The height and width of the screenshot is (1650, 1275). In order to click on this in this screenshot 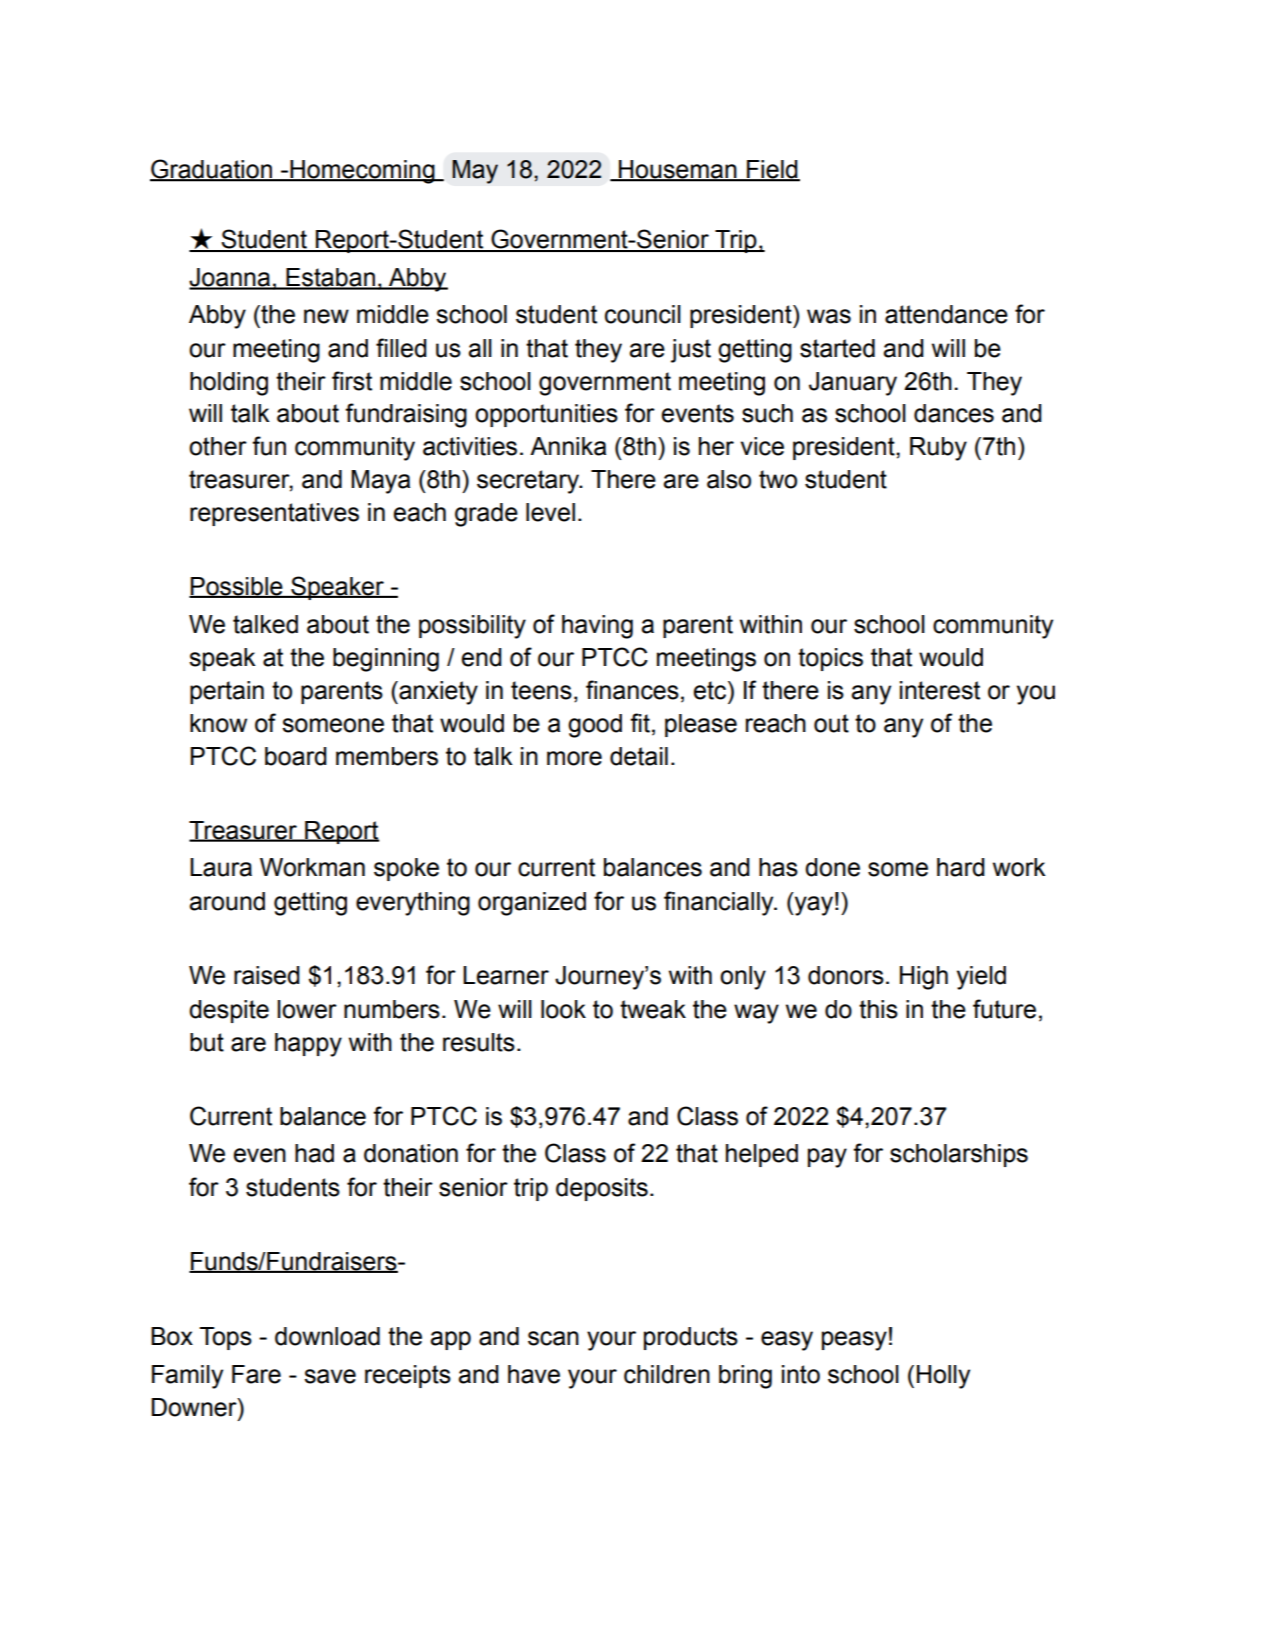, I will do `click(878, 1009)`.
